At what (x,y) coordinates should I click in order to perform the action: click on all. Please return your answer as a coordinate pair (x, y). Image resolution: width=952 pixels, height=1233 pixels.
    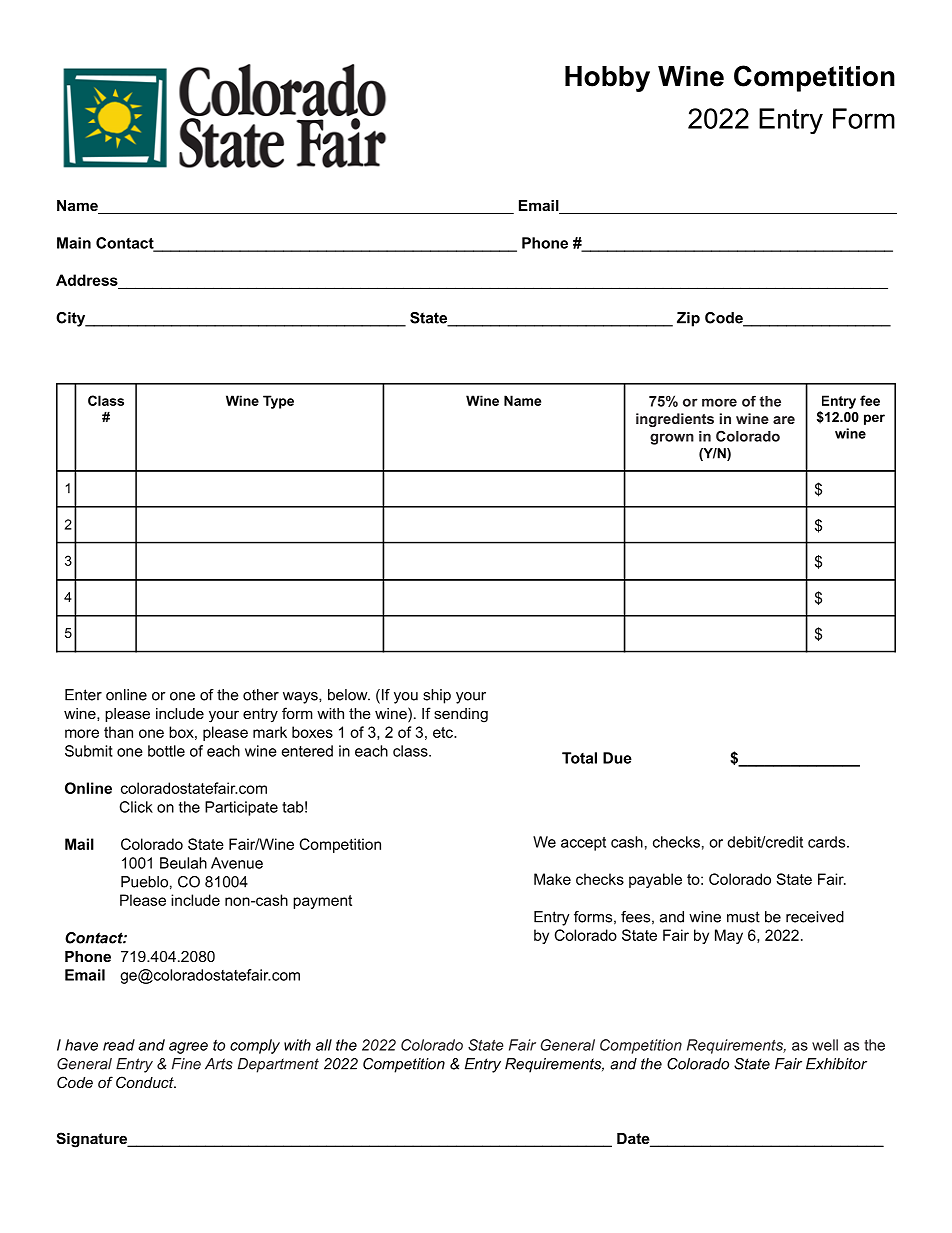
    Looking at the image, I should click on (324, 1045).
